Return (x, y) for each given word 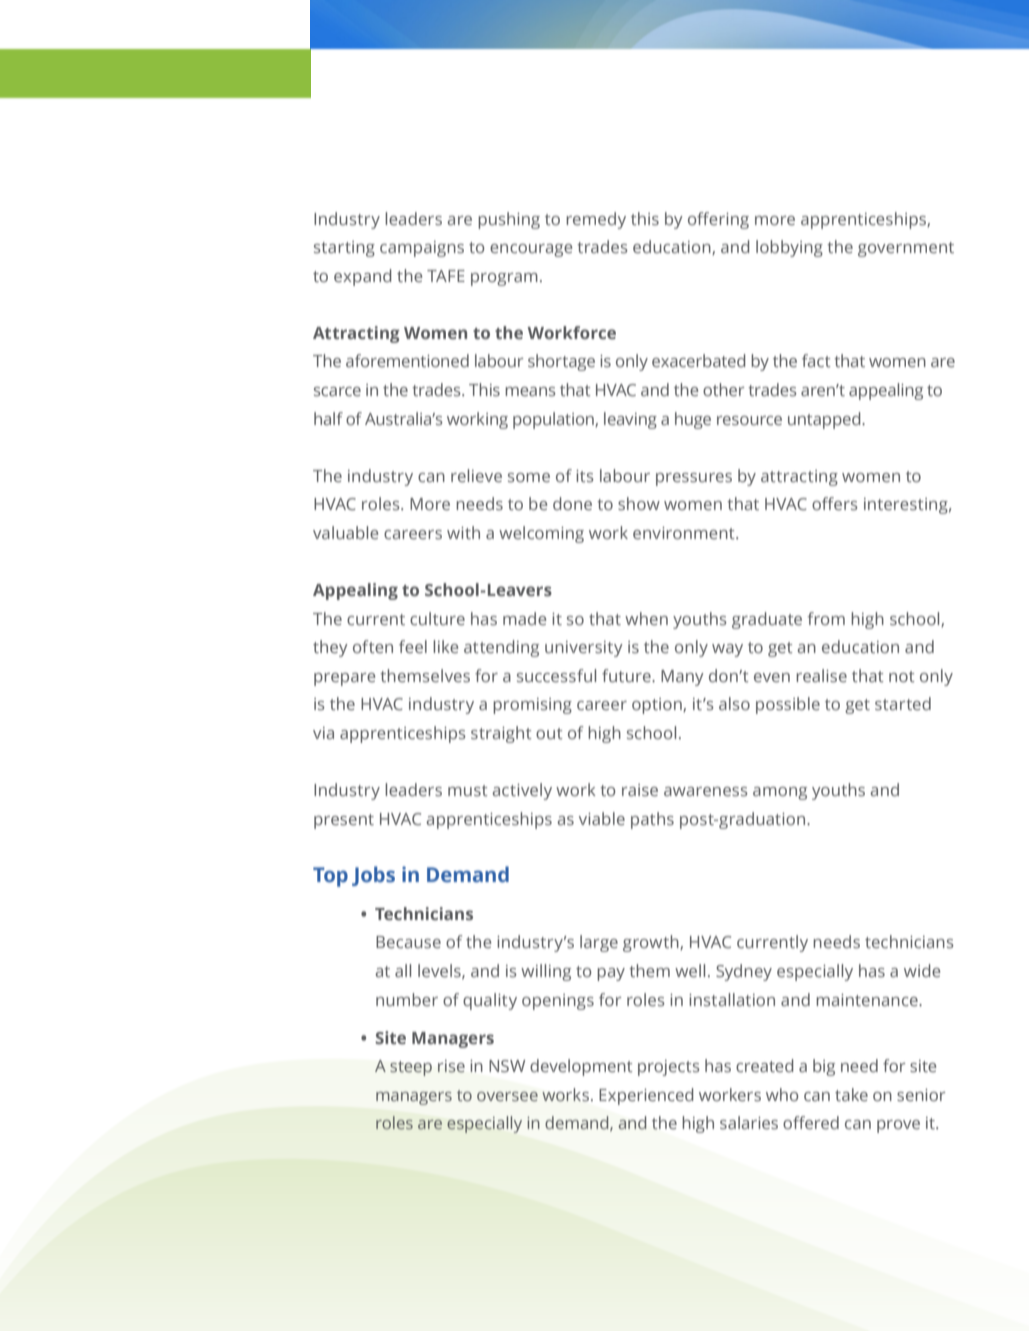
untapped (825, 420)
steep (411, 1068)
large (599, 943)
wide (922, 970)
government (906, 249)
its (585, 476)
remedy (596, 220)
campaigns (422, 249)
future (627, 675)
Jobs (373, 876)
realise (821, 675)
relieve (476, 475)
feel (413, 646)
